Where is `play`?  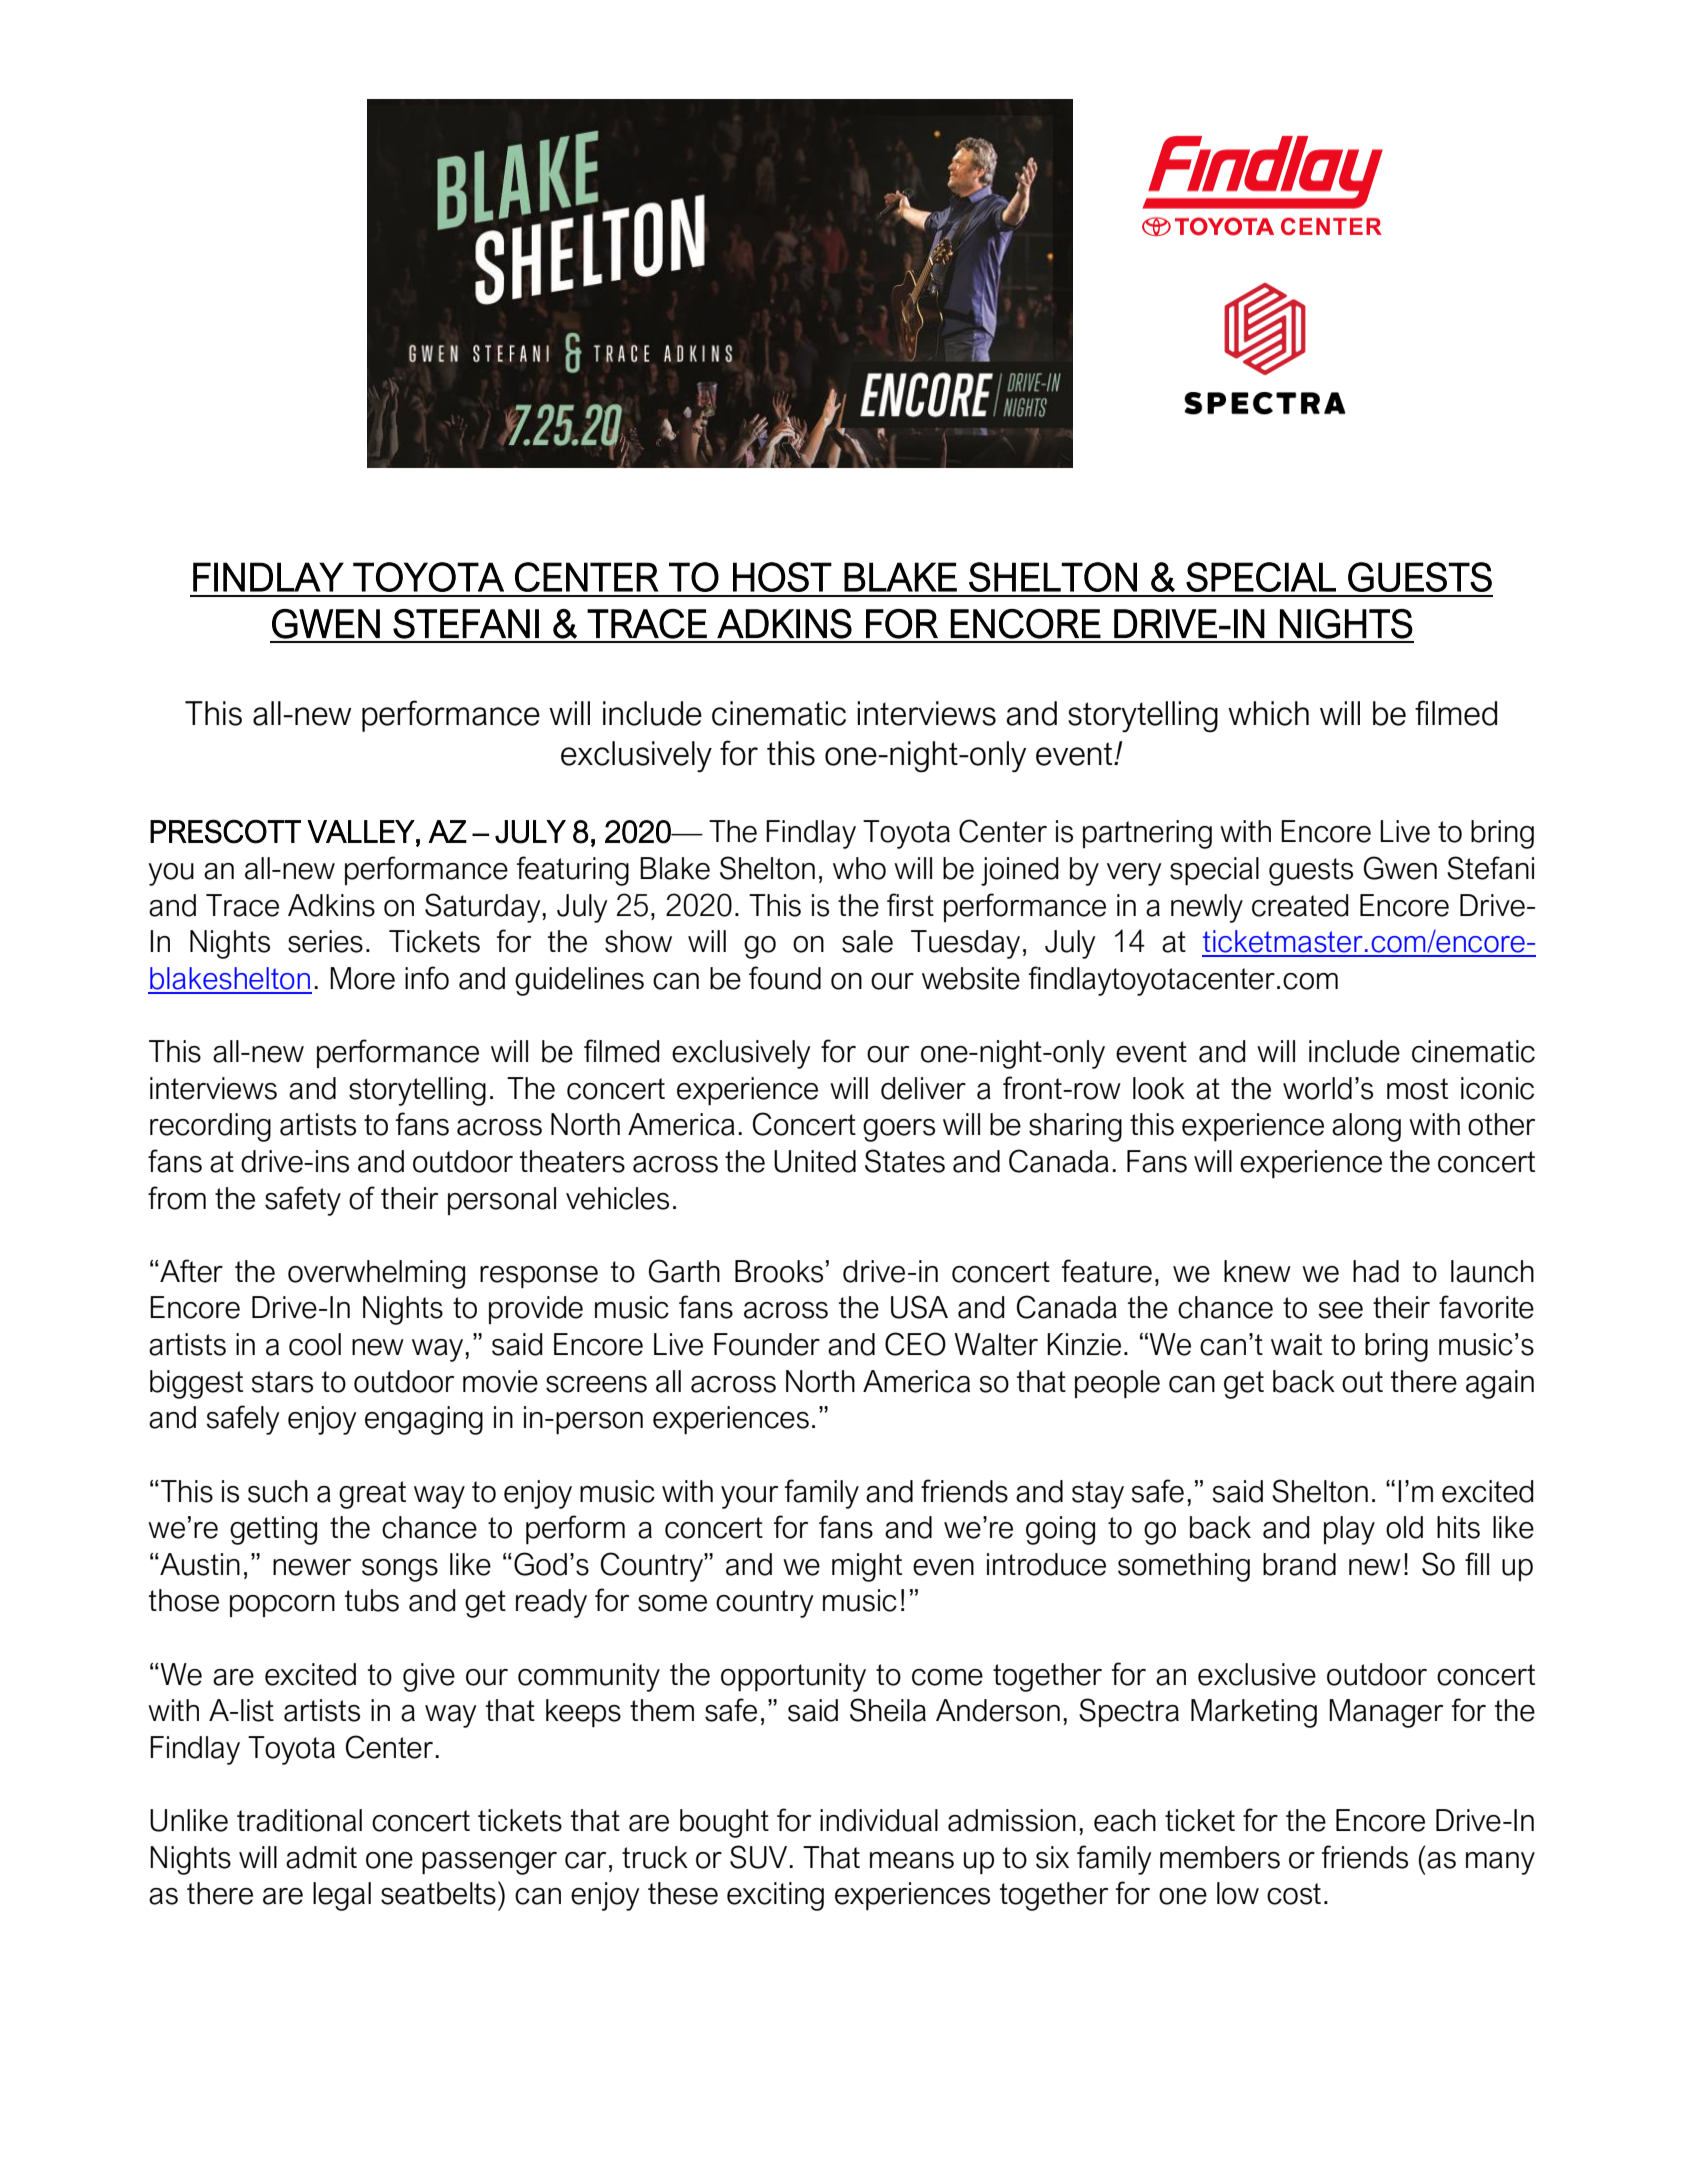 play is located at coordinates (1349, 1530).
